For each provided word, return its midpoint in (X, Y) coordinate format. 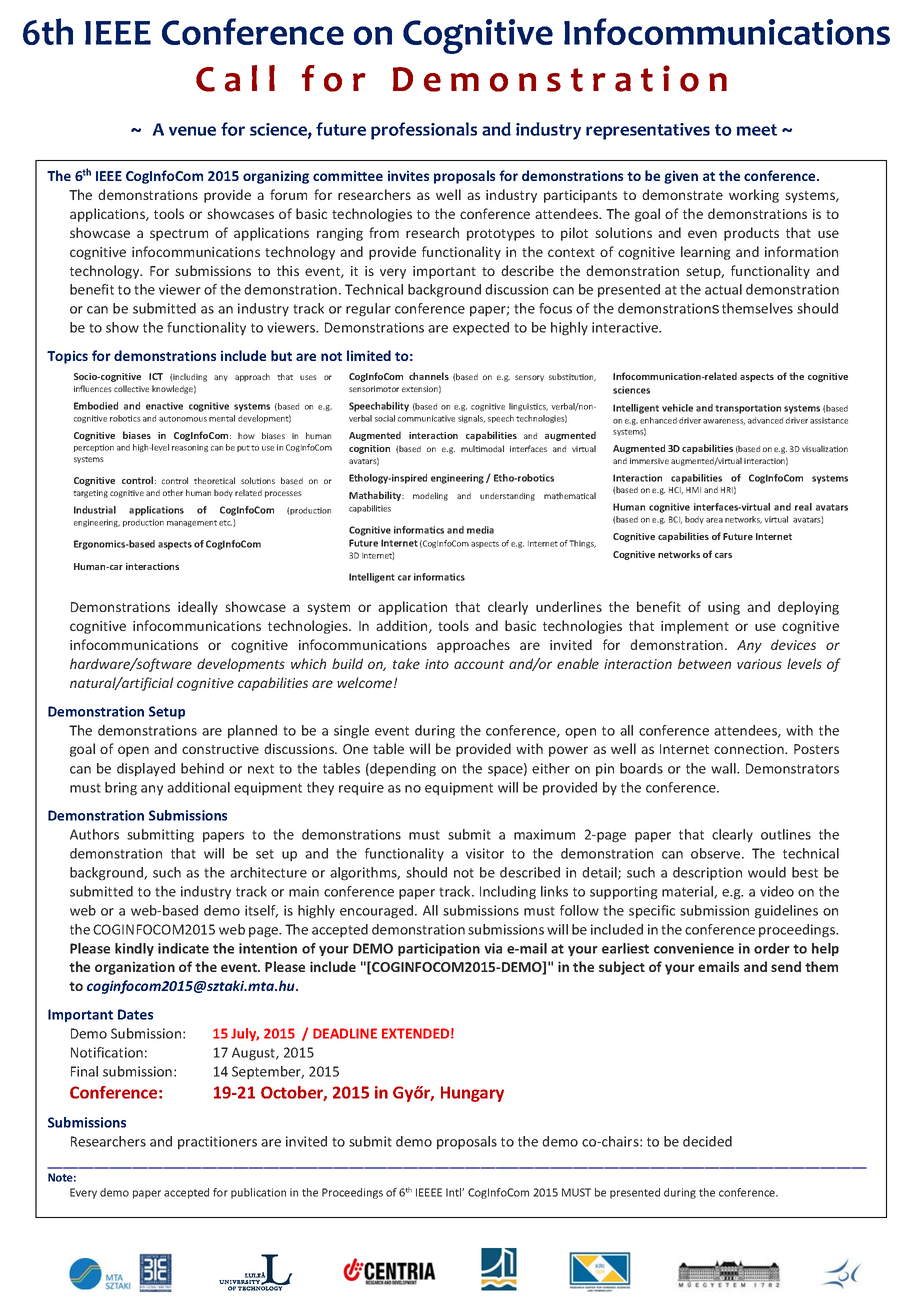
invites (408, 175)
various (759, 664)
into (437, 664)
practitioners (217, 1143)
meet (756, 130)
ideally (198, 608)
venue (192, 131)
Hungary (472, 1094)
